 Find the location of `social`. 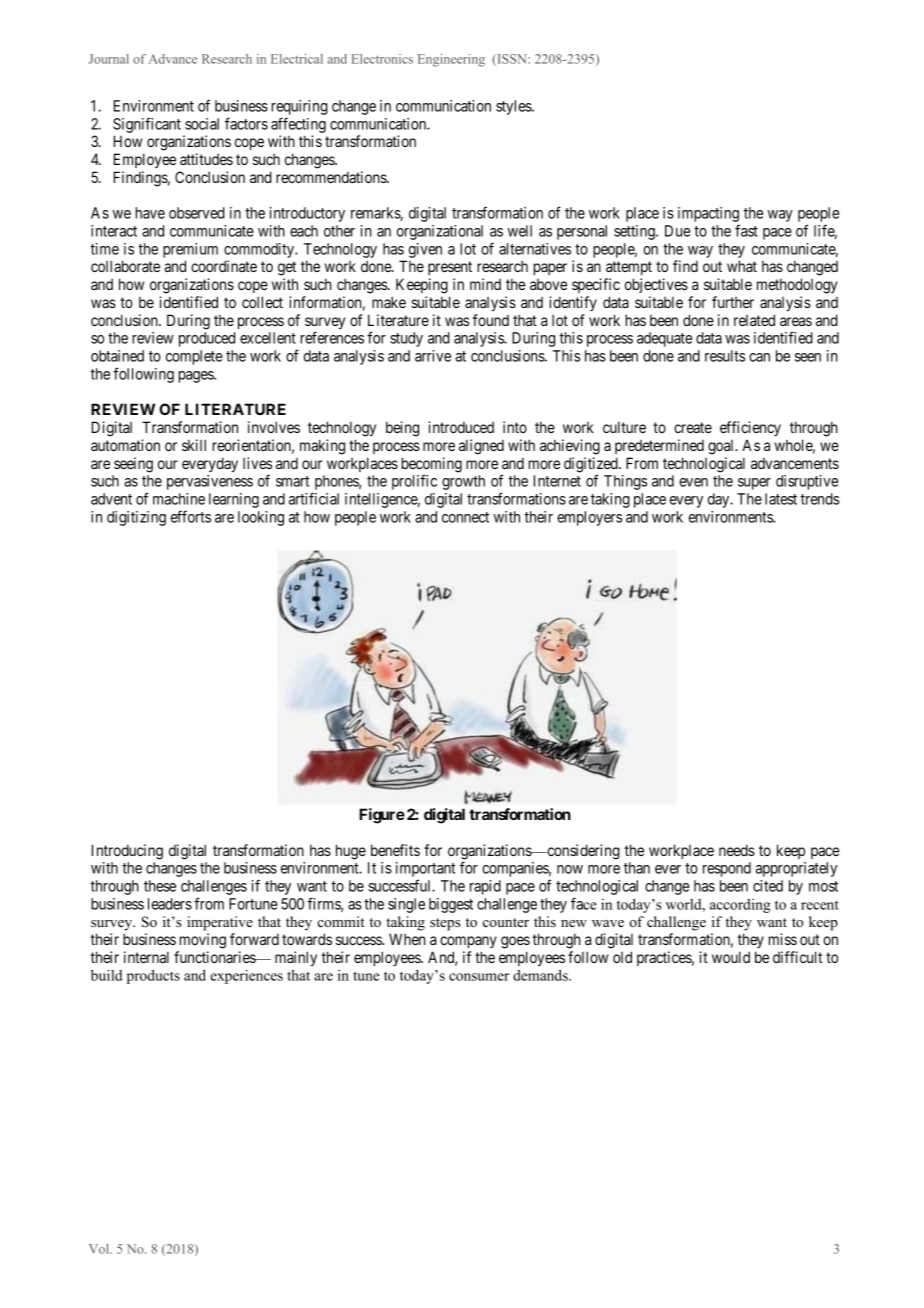

social is located at coordinates (202, 124).
